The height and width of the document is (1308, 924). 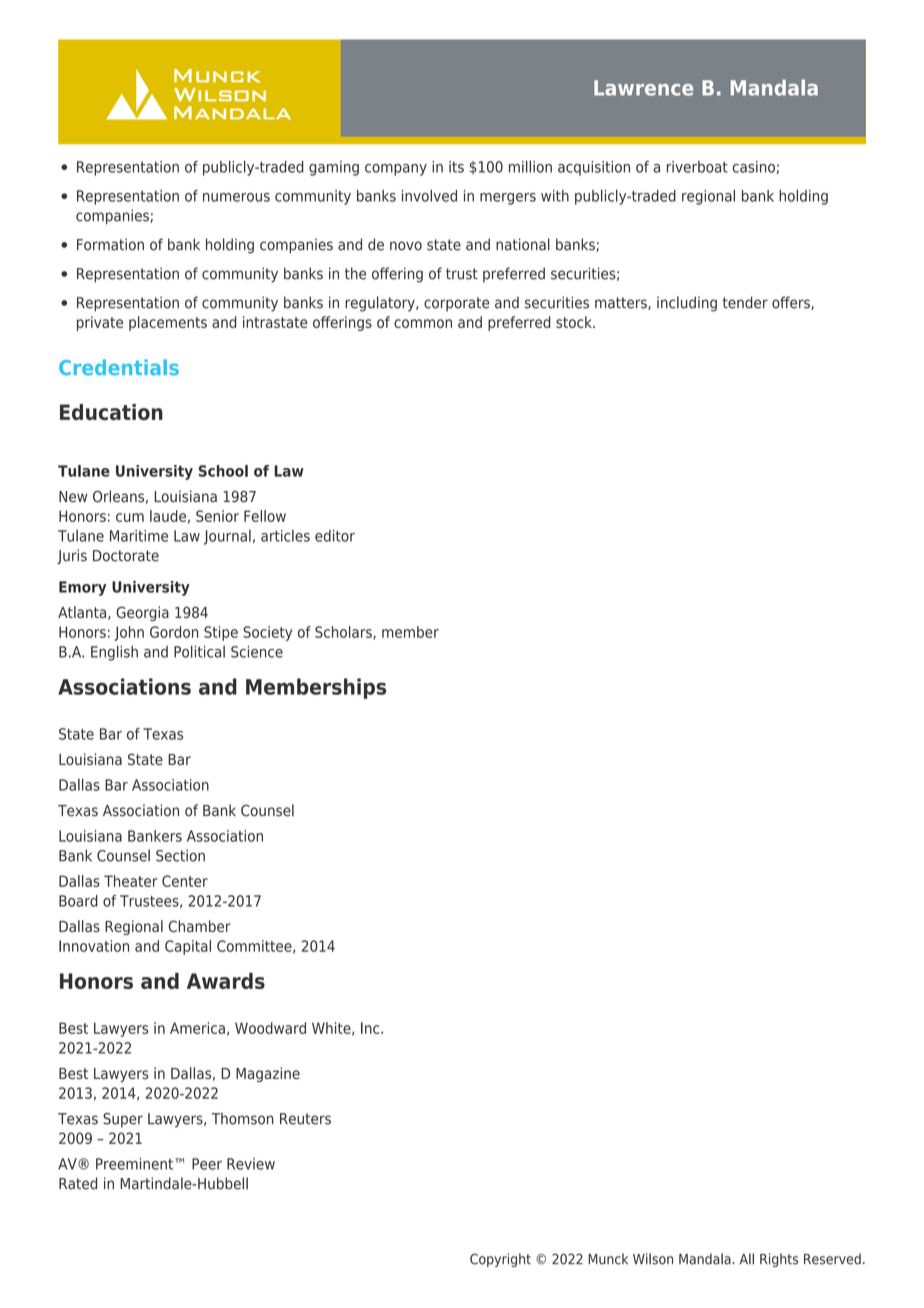 I want to click on Copyright, so click(x=500, y=1260).
